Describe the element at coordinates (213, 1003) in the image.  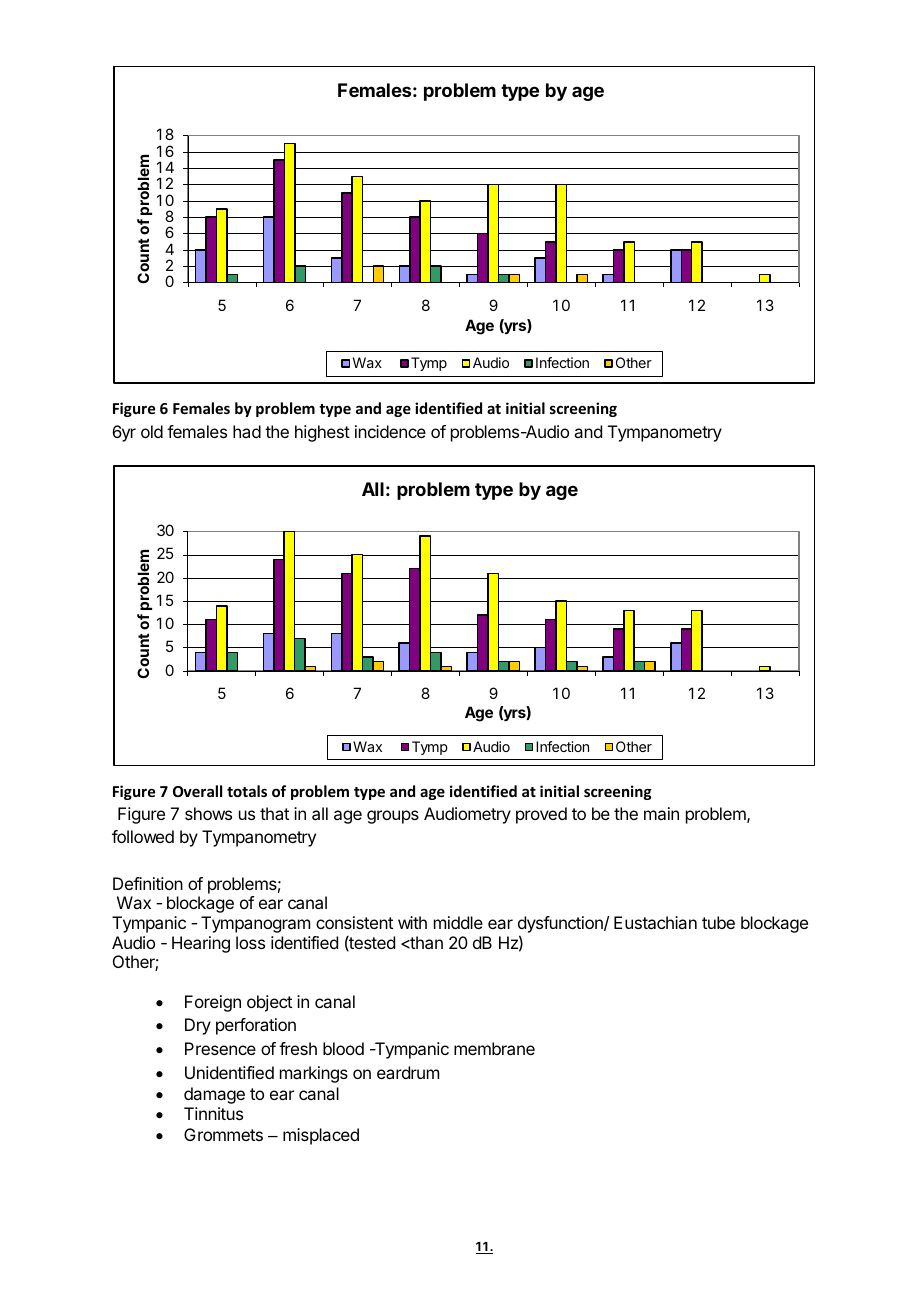
I see `Foreign` at that location.
